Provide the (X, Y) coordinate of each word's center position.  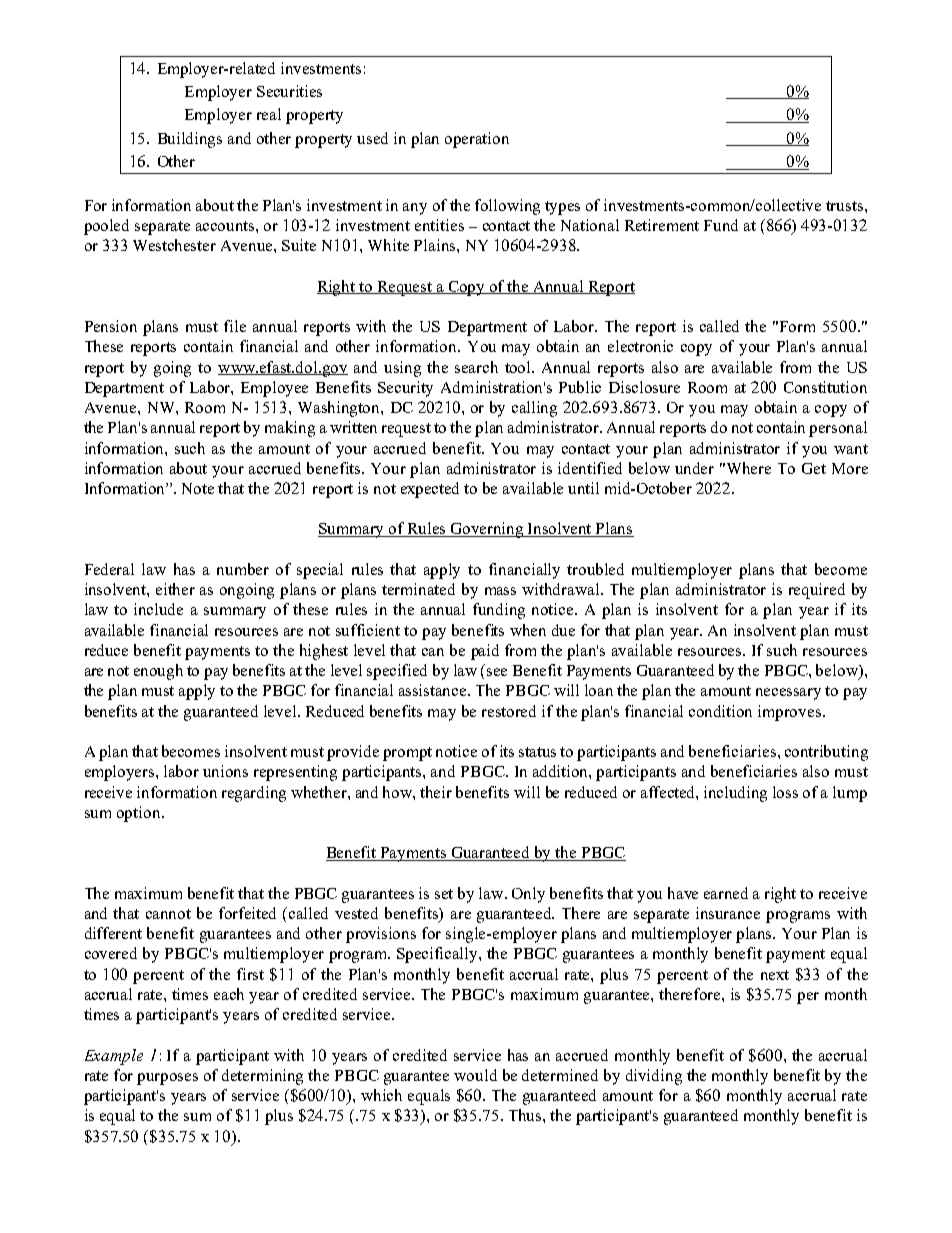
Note (198, 488)
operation (477, 140)
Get (814, 468)
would (475, 1075)
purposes (167, 1079)
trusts (846, 206)
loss (785, 792)
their (436, 792)
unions (225, 771)
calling (534, 409)
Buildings (190, 140)
